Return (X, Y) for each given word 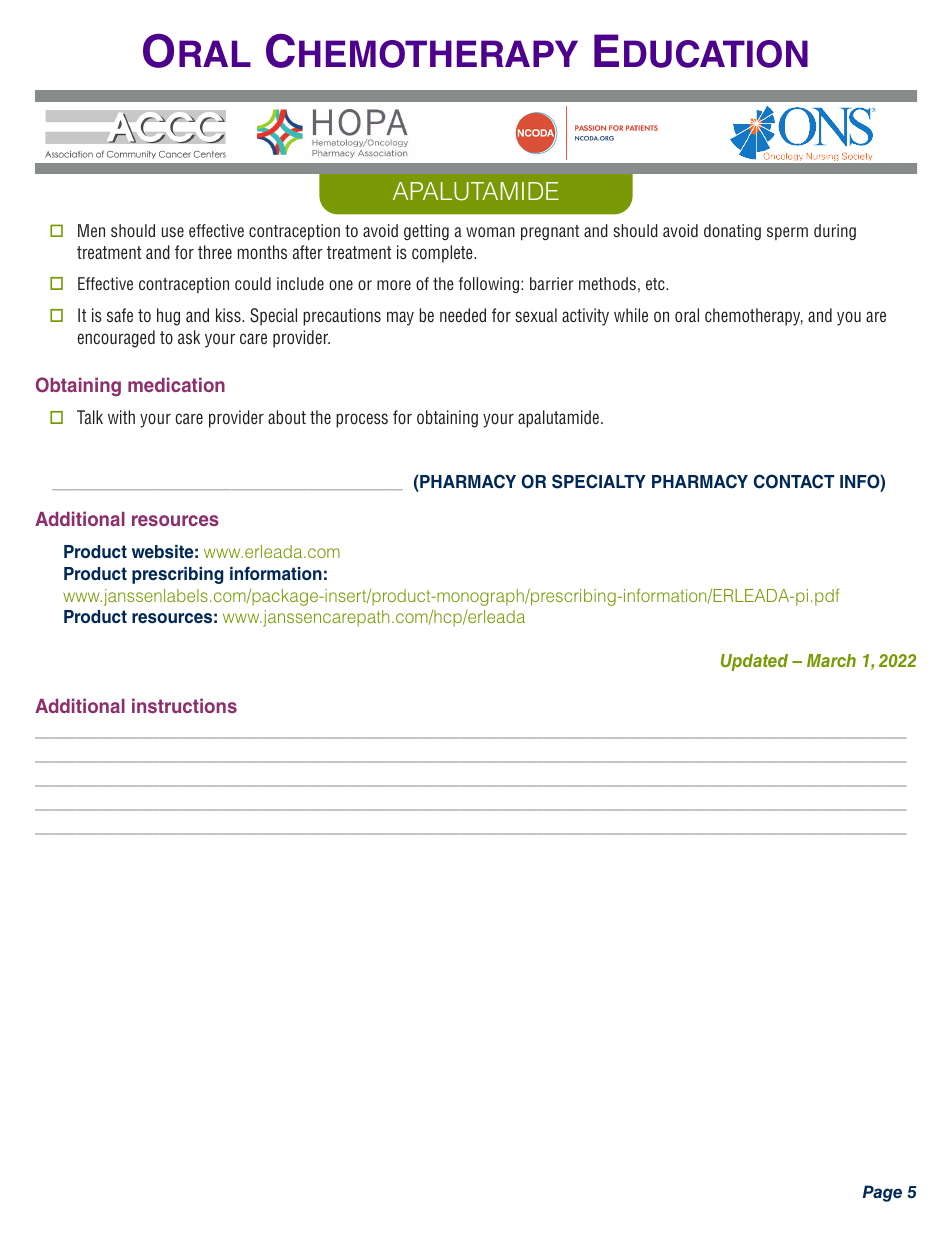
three (215, 252)
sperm (787, 233)
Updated (754, 662)
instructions (184, 705)
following (490, 285)
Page (882, 1193)
